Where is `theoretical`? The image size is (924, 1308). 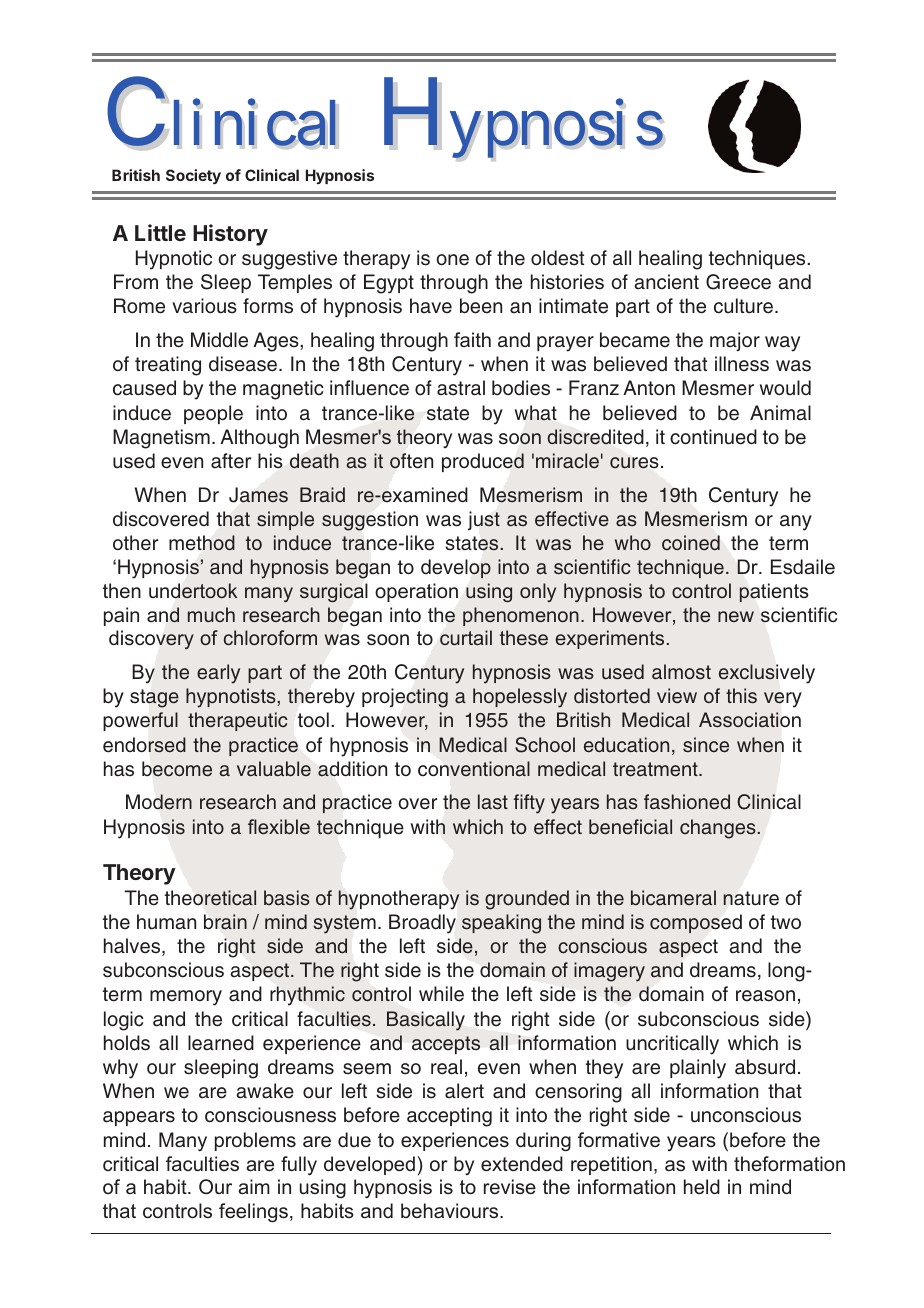
theoretical is located at coordinates (210, 898).
